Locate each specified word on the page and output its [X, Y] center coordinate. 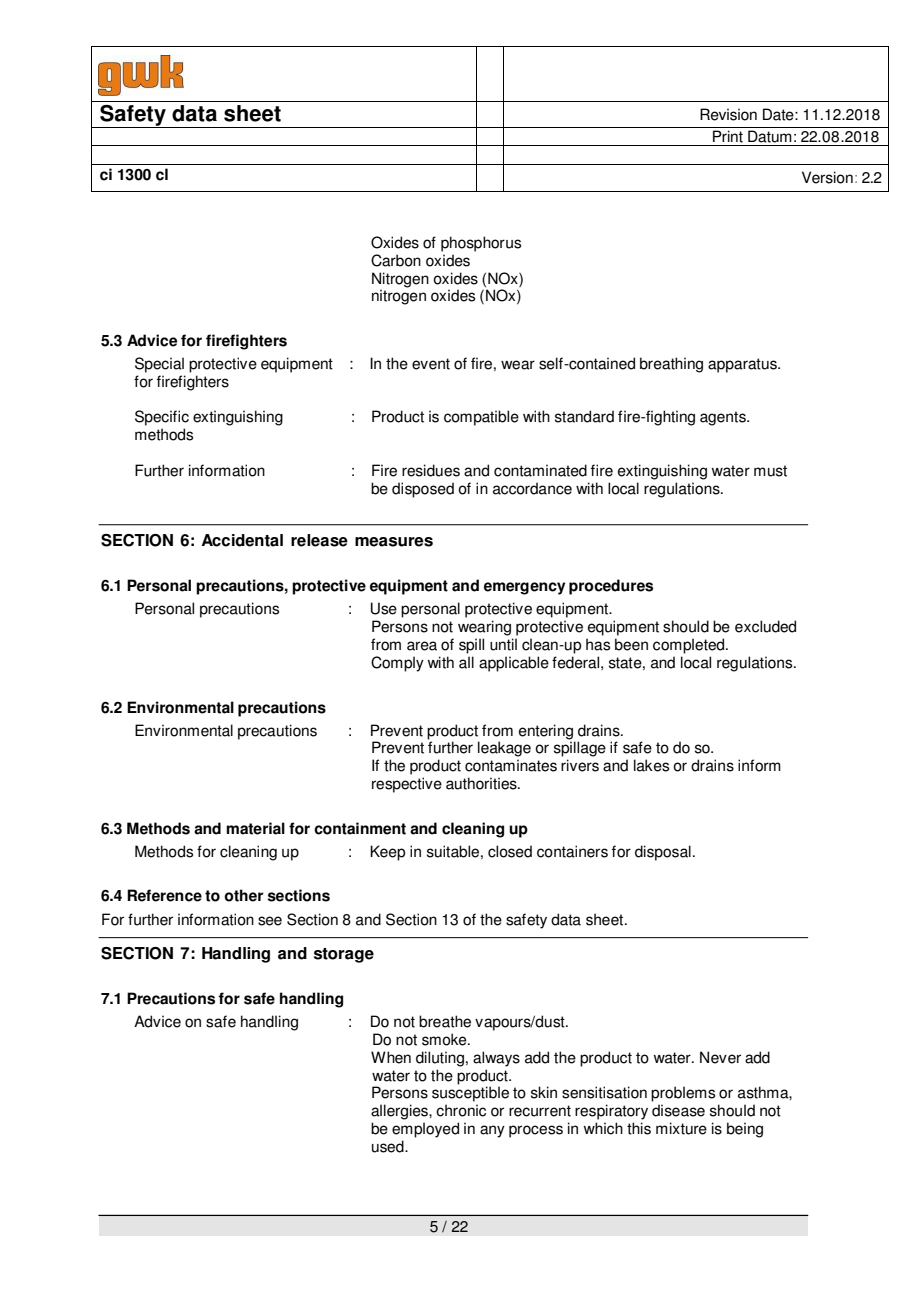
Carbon [396, 260]
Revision [728, 114]
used [389, 1146]
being [745, 1130]
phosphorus [481, 244]
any [492, 1131]
